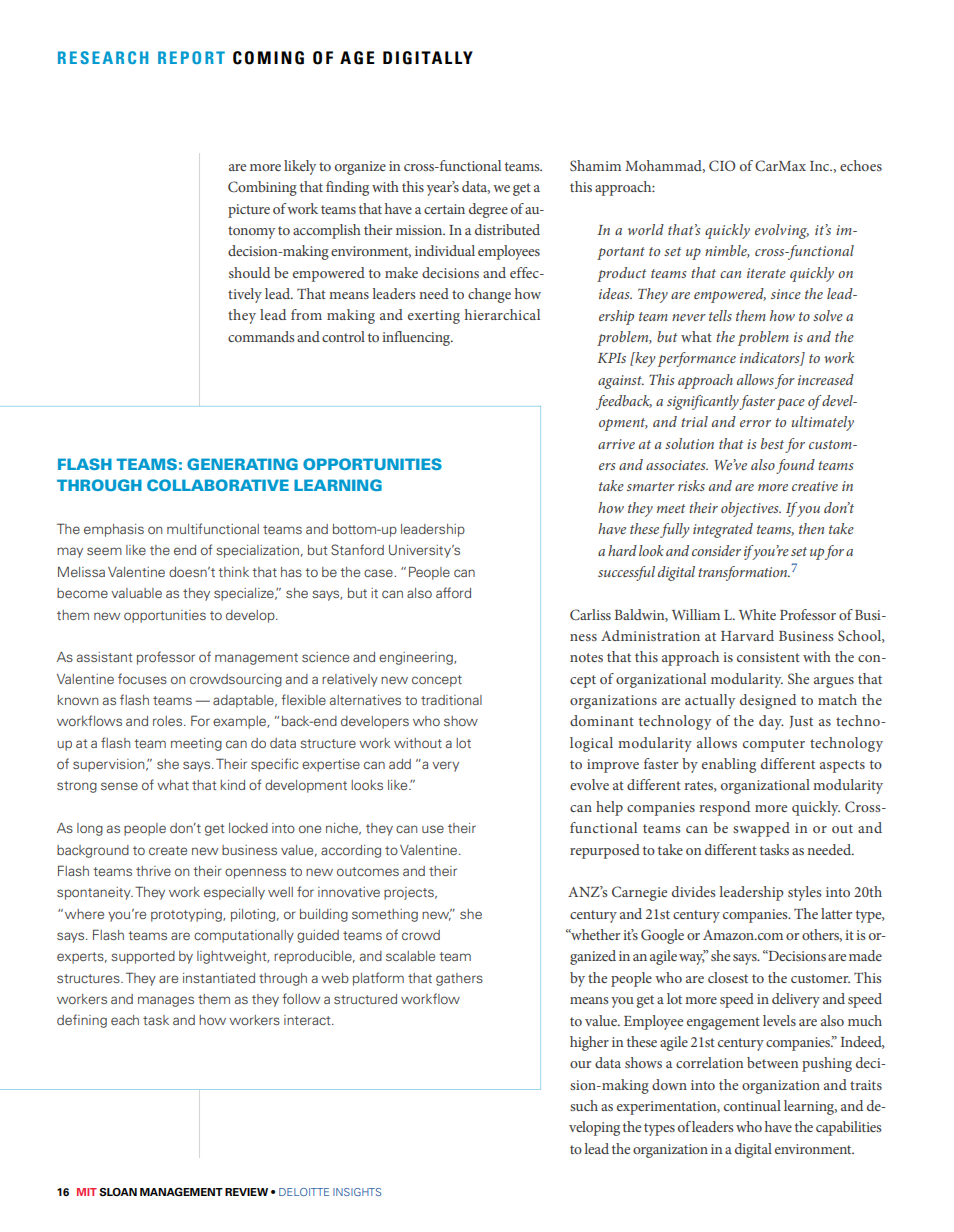 The height and width of the document is (1232, 954). What do you see at coordinates (488, 210) in the document?
I see `degree` at bounding box center [488, 210].
